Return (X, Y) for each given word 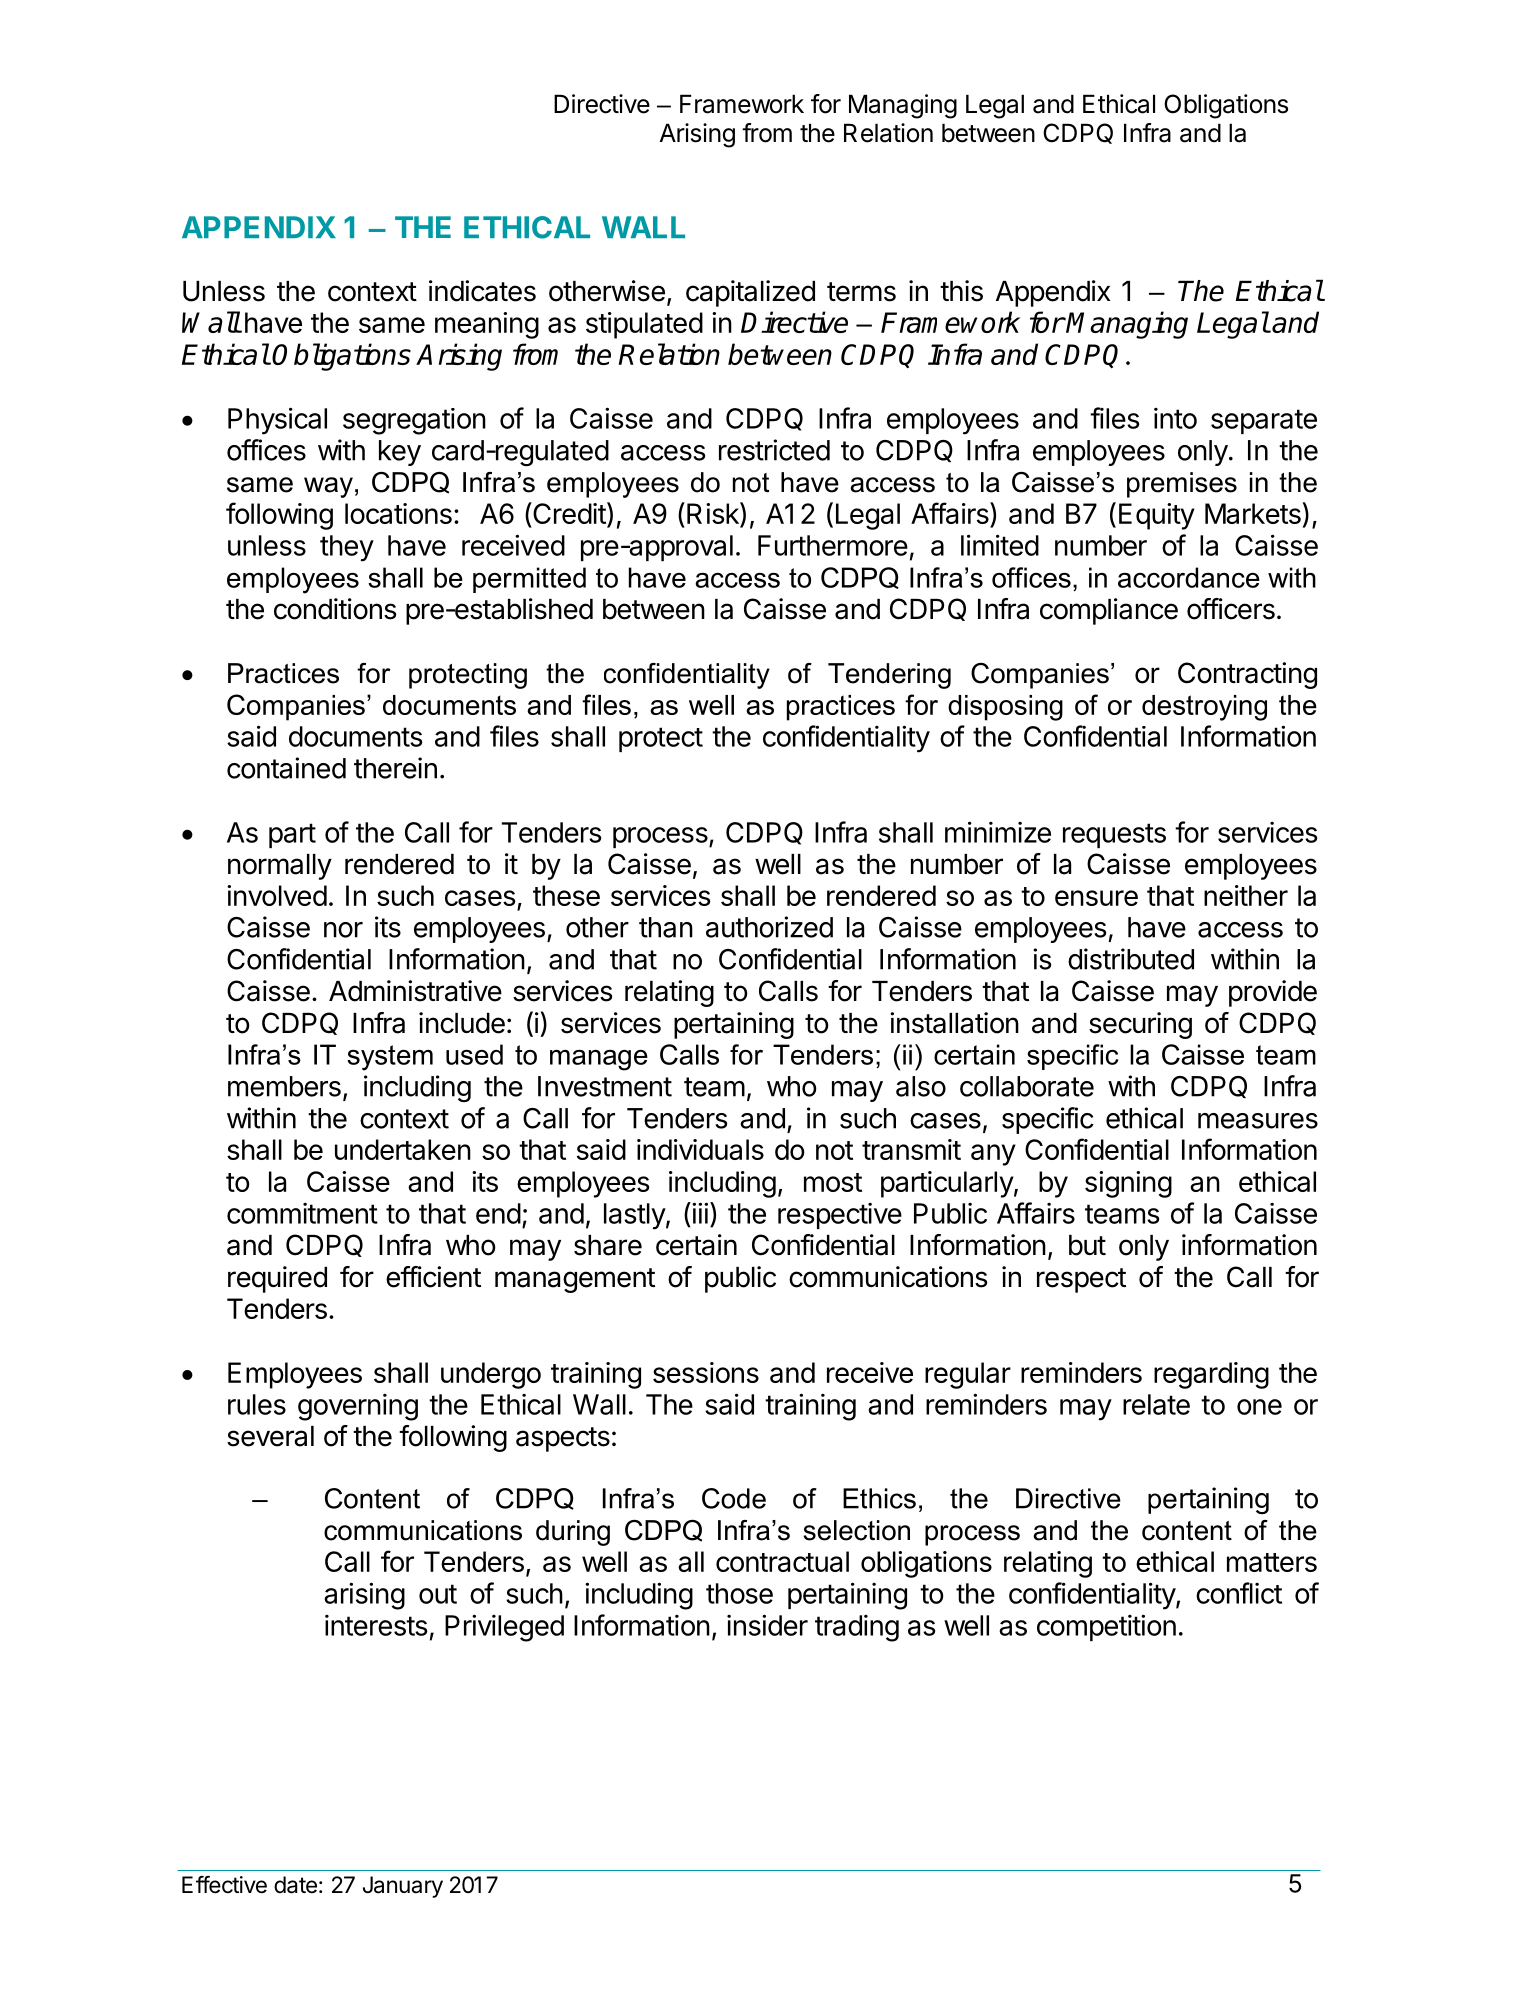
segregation (414, 421)
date (295, 1885)
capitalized (750, 293)
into (1175, 418)
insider (767, 1625)
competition (1106, 1627)
